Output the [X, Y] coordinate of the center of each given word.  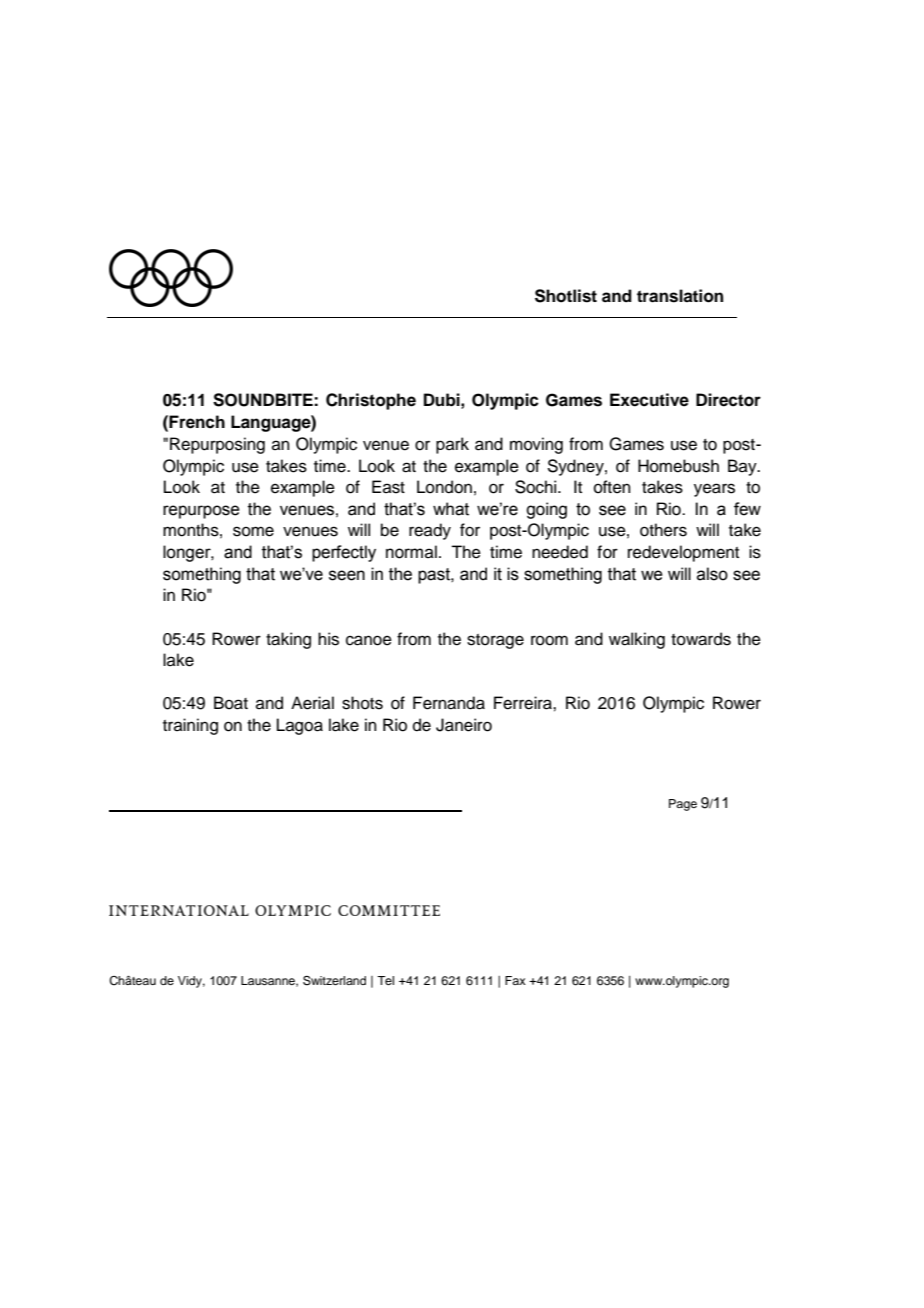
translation [680, 296]
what [451, 509]
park [452, 445]
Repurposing [217, 445]
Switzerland [334, 981]
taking [288, 640]
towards [701, 639]
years [714, 490]
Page [683, 805]
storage [495, 641]
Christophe [371, 401]
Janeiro [464, 725]
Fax [515, 980]
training [190, 726]
